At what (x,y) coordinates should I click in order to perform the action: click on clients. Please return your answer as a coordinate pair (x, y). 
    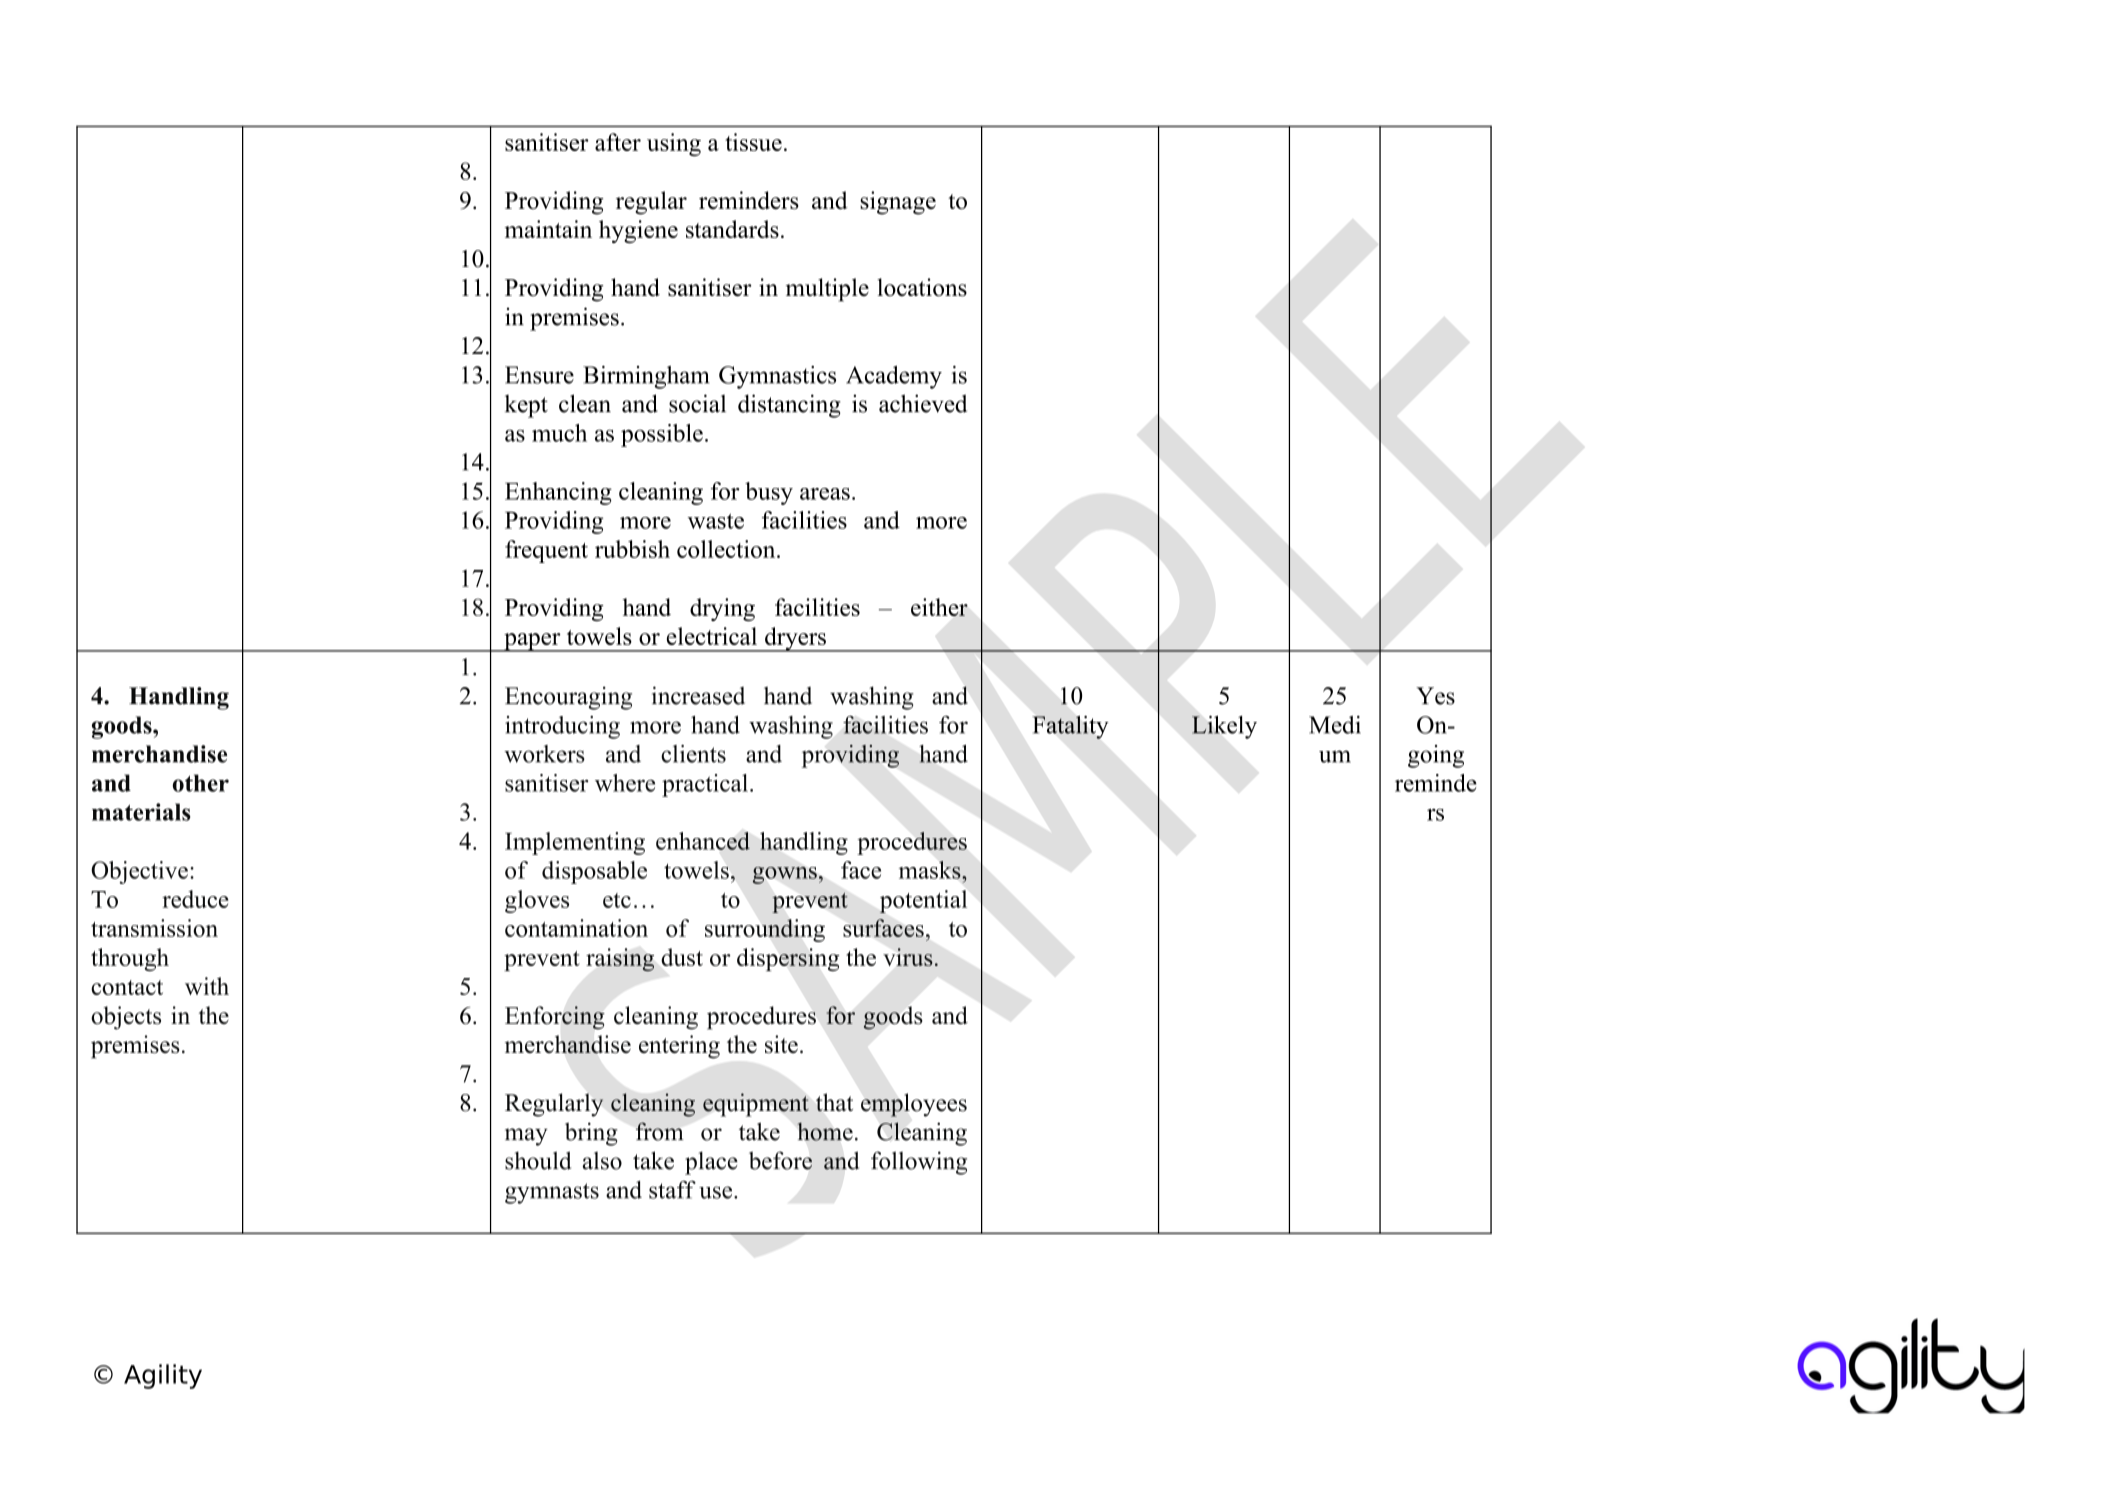
    Looking at the image, I should click on (693, 754).
